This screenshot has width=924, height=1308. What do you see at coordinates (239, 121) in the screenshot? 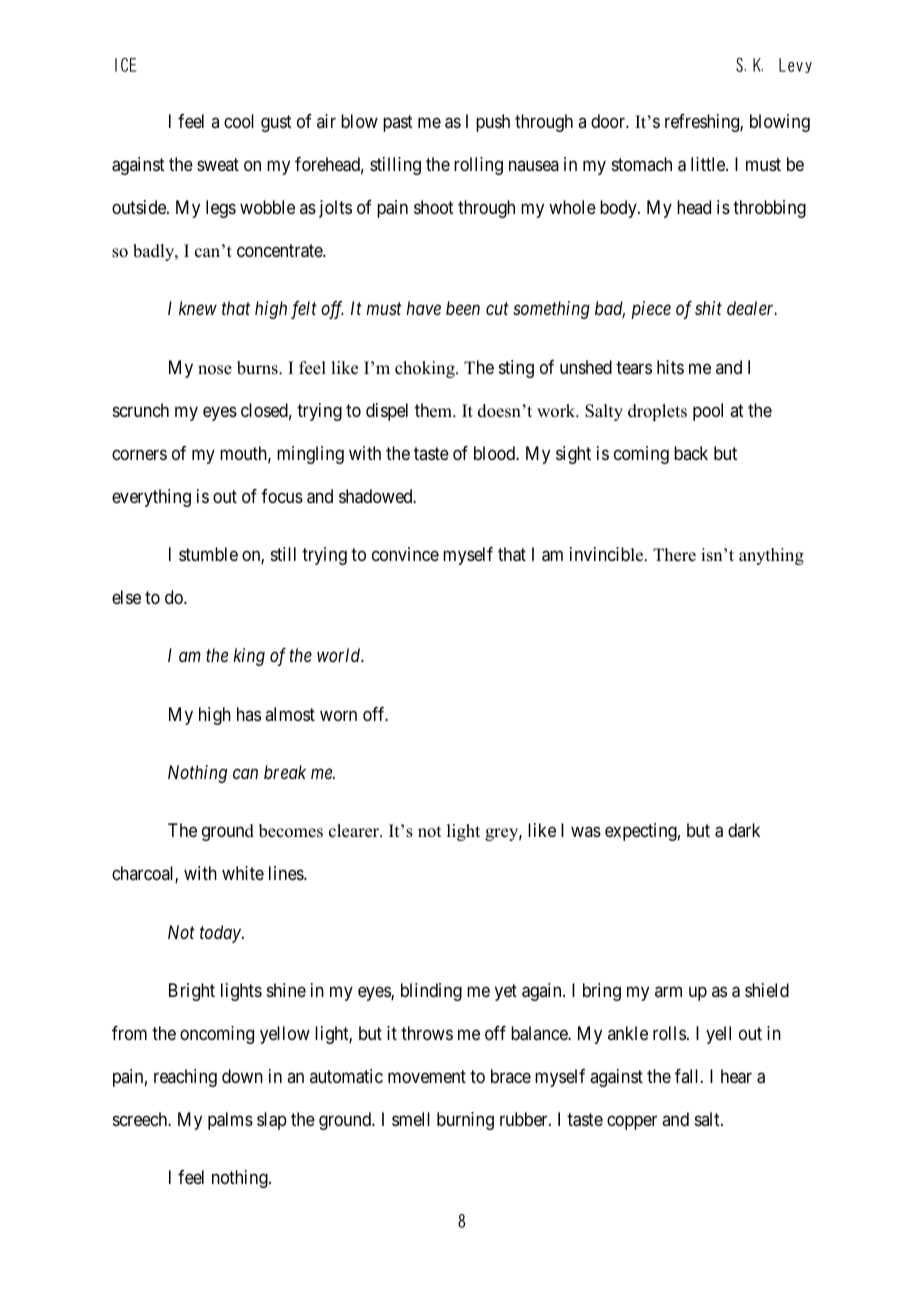
I see `cool` at bounding box center [239, 121].
